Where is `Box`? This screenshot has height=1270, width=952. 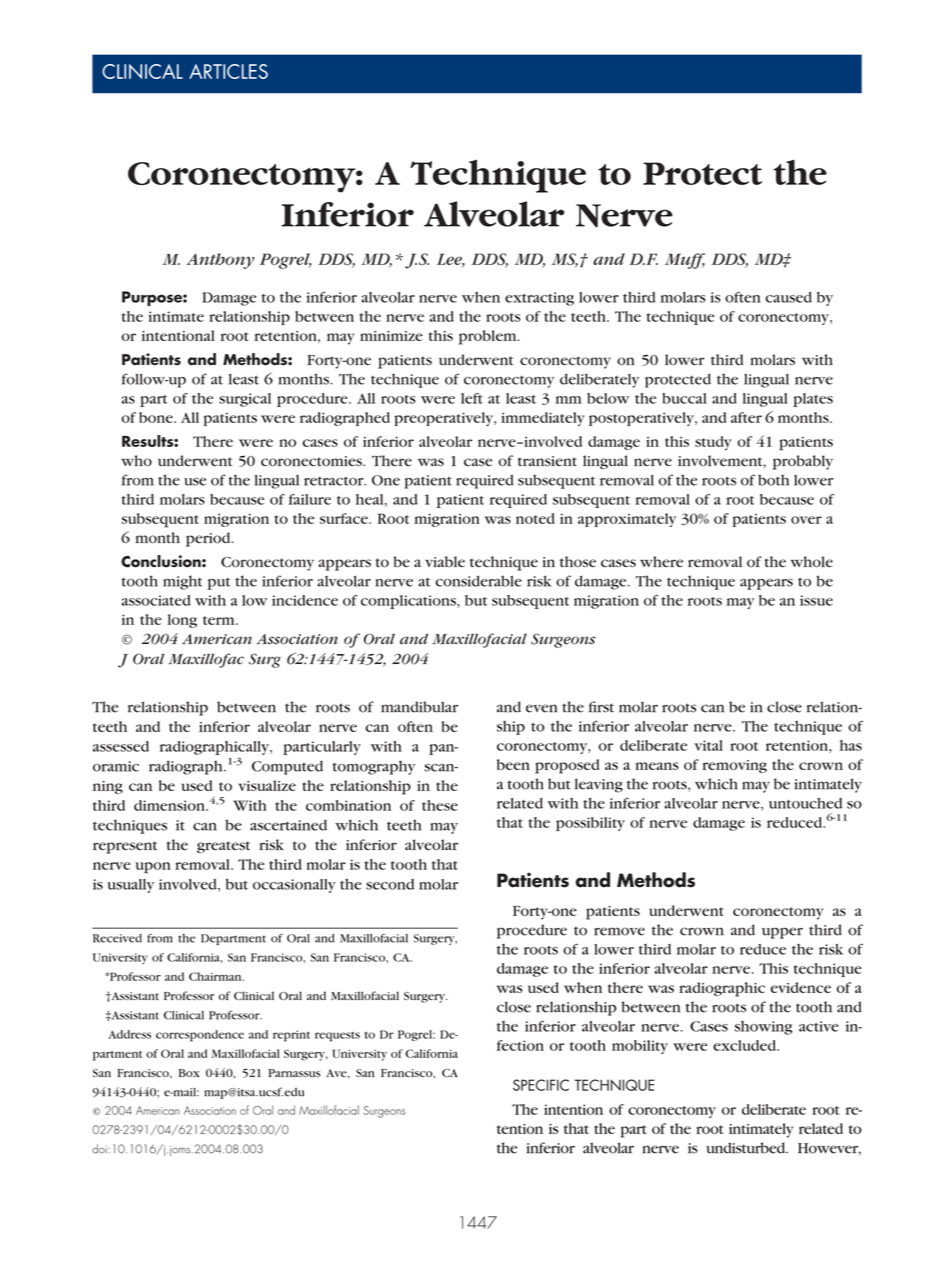
Box is located at coordinates (189, 1073).
